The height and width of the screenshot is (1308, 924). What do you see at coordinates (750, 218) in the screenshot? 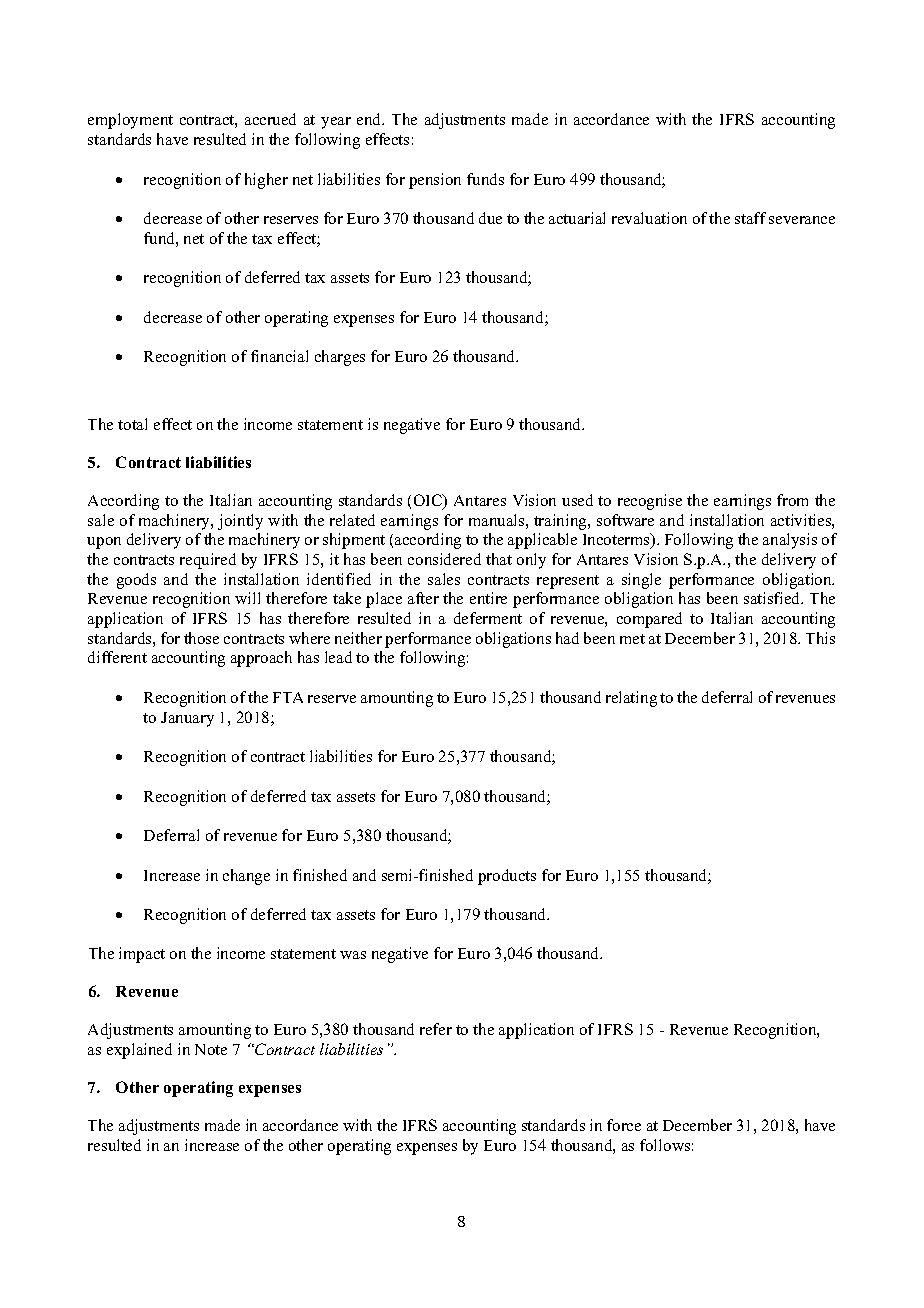
I see `staff` at bounding box center [750, 218].
